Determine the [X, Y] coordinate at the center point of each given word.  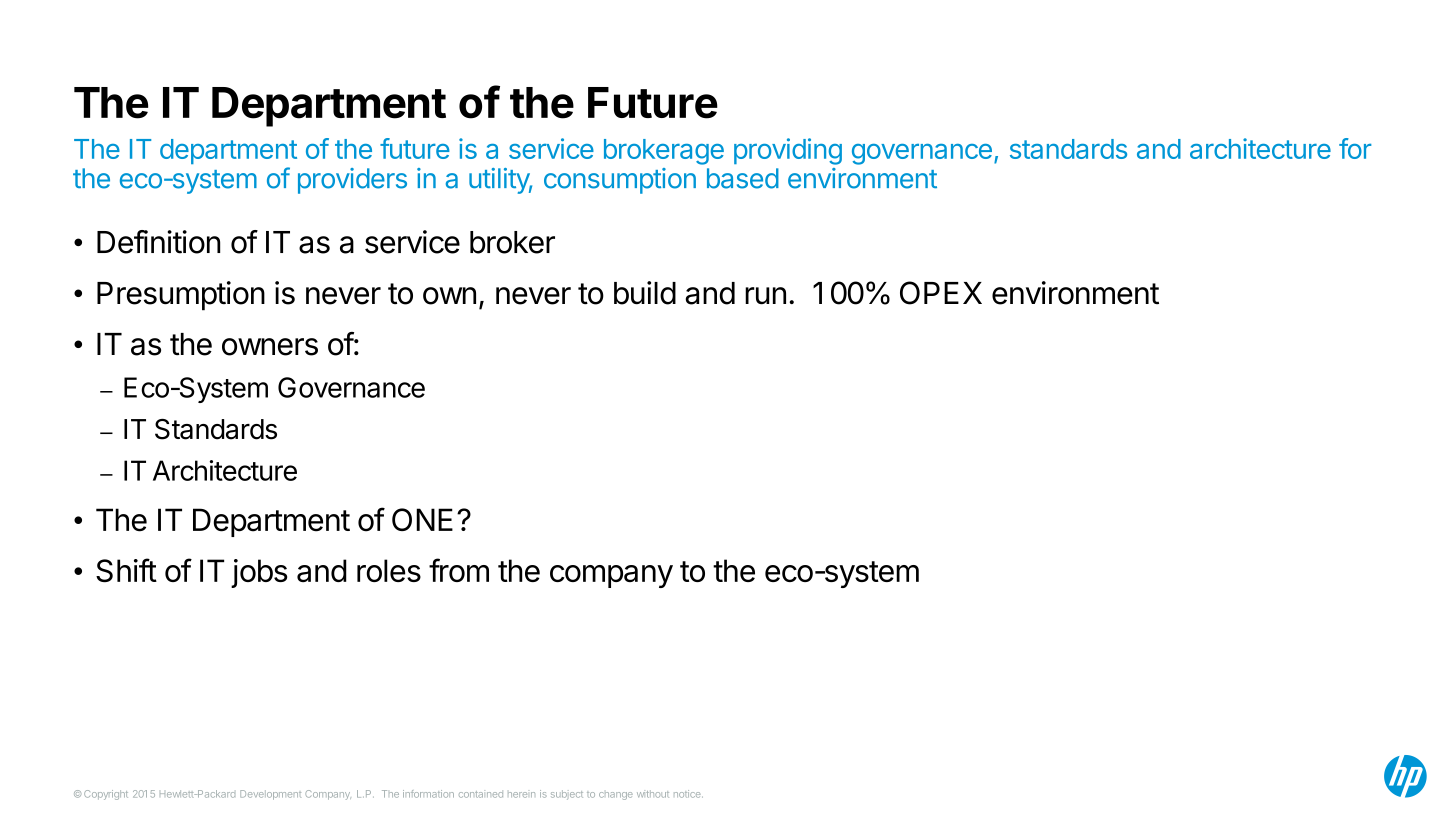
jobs [259, 573]
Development [270, 795]
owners [270, 347]
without [653, 794]
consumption [620, 181]
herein [521, 795]
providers [352, 181]
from [459, 570]
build [645, 293]
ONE [422, 519]
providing [788, 151]
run [765, 296]
